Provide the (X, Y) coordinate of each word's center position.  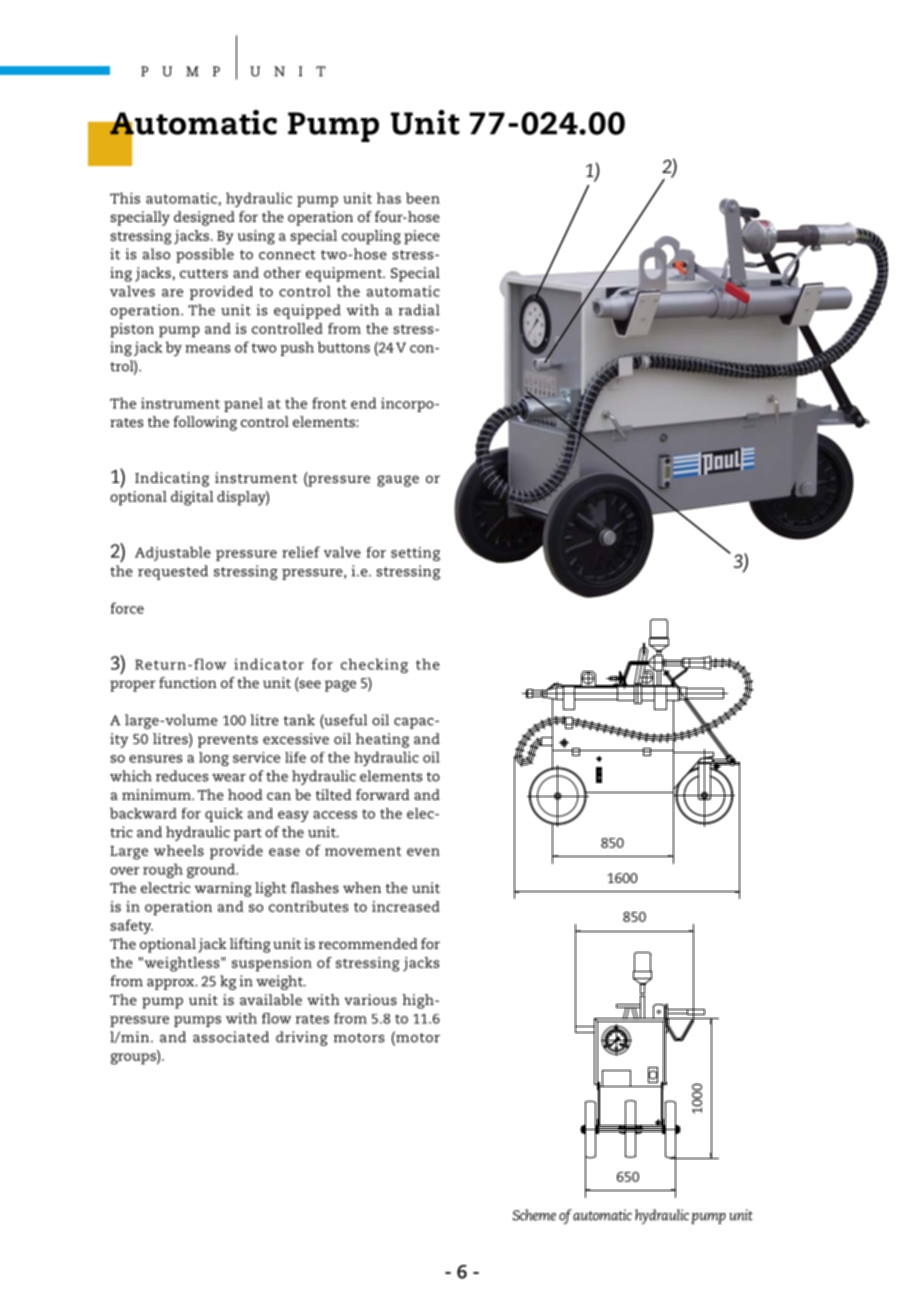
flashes (315, 887)
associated (231, 1037)
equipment (345, 274)
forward (383, 794)
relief (301, 552)
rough (163, 870)
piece (422, 237)
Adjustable (173, 553)
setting (415, 554)
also (156, 254)
